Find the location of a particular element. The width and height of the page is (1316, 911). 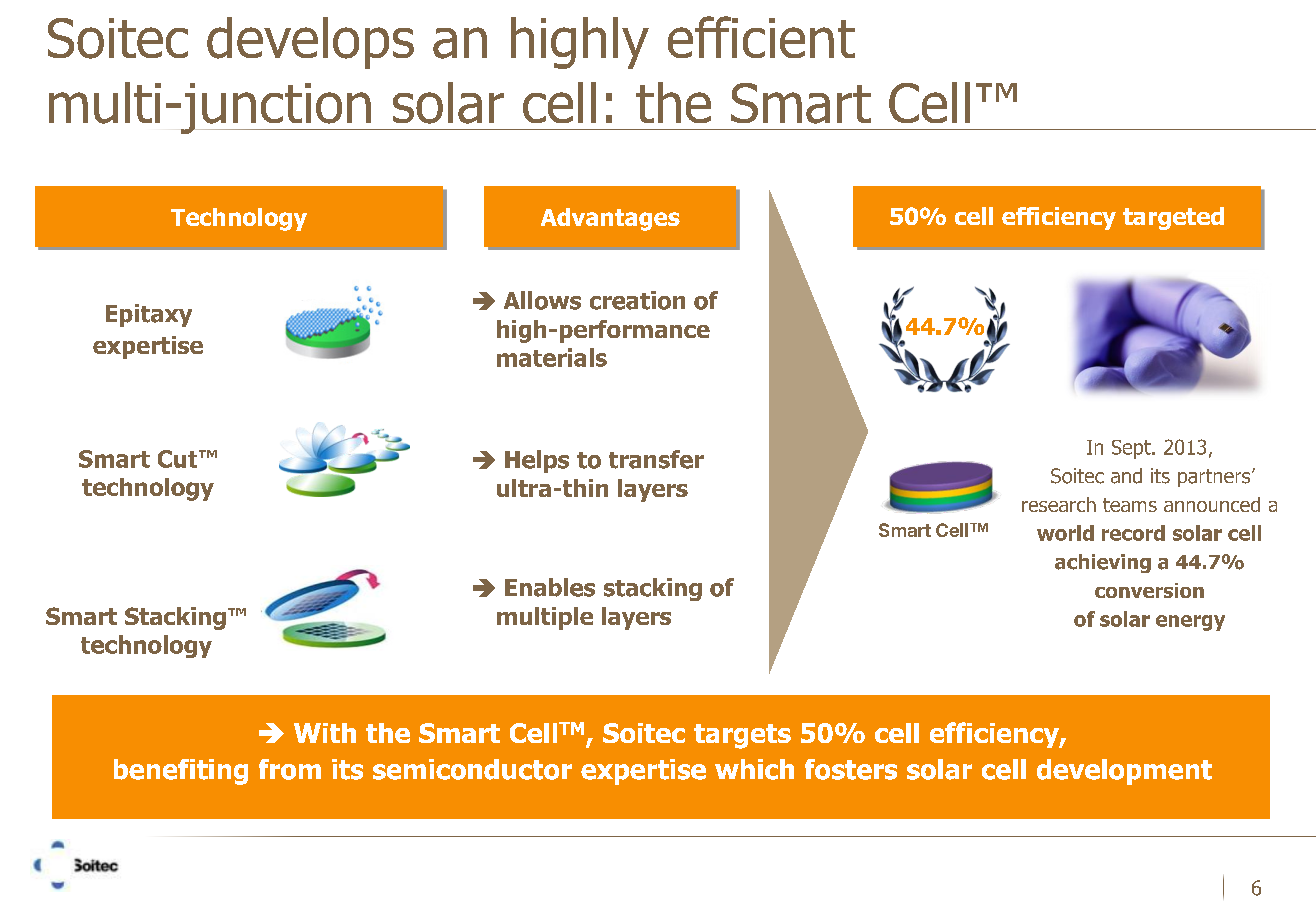

targets is located at coordinates (742, 736).
